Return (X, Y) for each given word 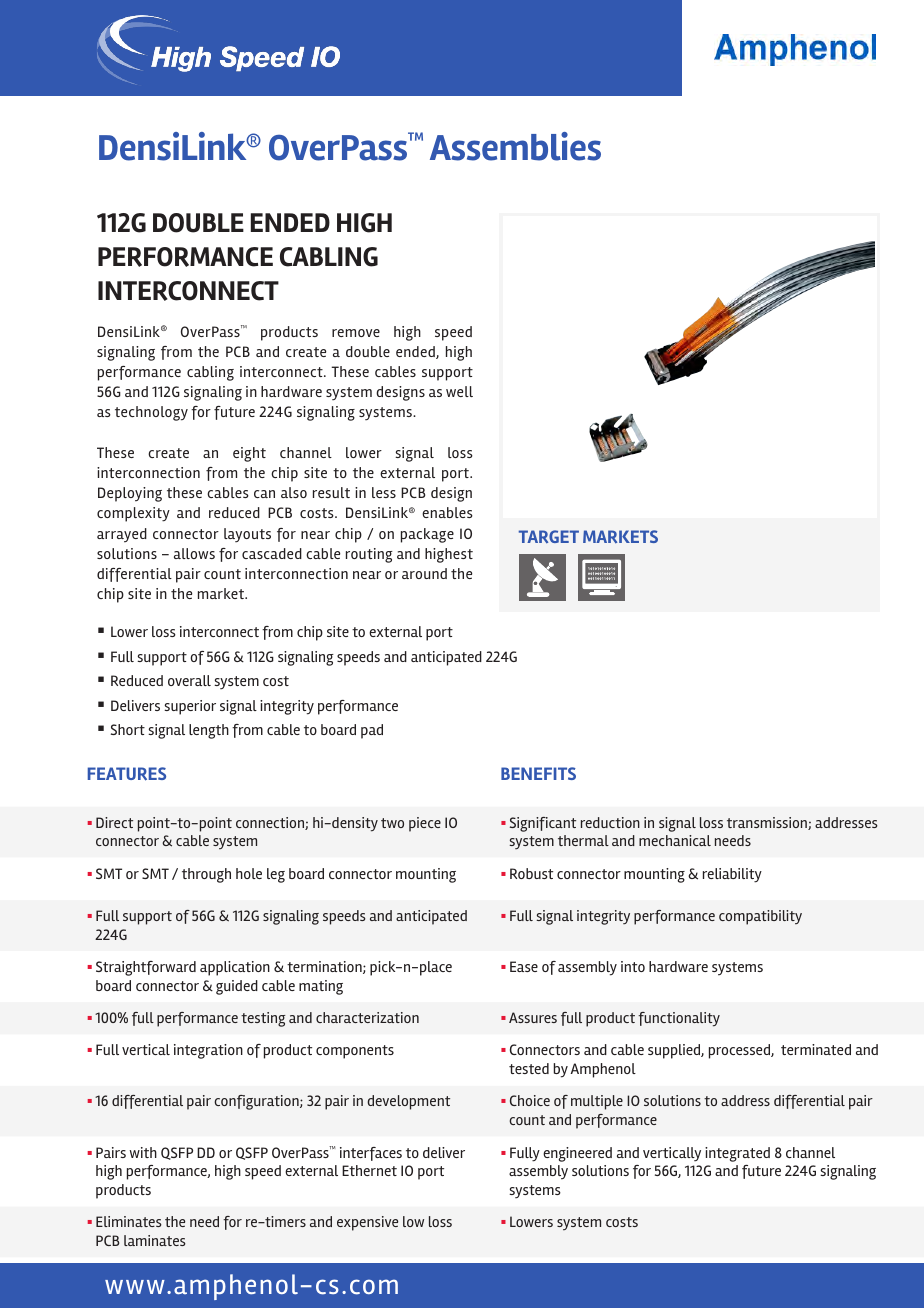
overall (189, 680)
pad (372, 731)
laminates (155, 1240)
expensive (367, 1223)
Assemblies (515, 146)
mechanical (675, 840)
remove (356, 333)
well (459, 391)
